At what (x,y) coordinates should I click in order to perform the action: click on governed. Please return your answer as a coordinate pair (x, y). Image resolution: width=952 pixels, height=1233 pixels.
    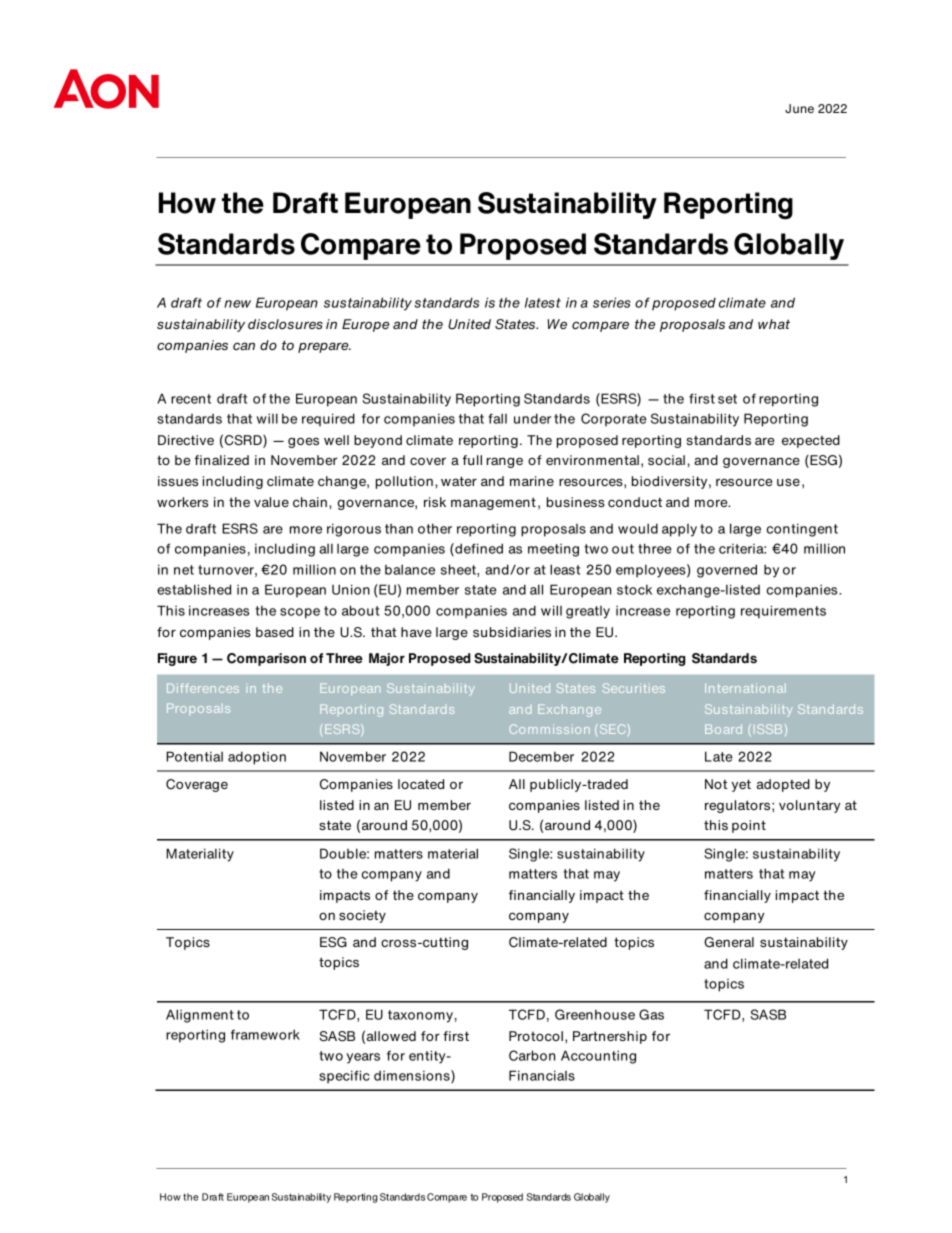
    Looking at the image, I should click on (727, 571).
